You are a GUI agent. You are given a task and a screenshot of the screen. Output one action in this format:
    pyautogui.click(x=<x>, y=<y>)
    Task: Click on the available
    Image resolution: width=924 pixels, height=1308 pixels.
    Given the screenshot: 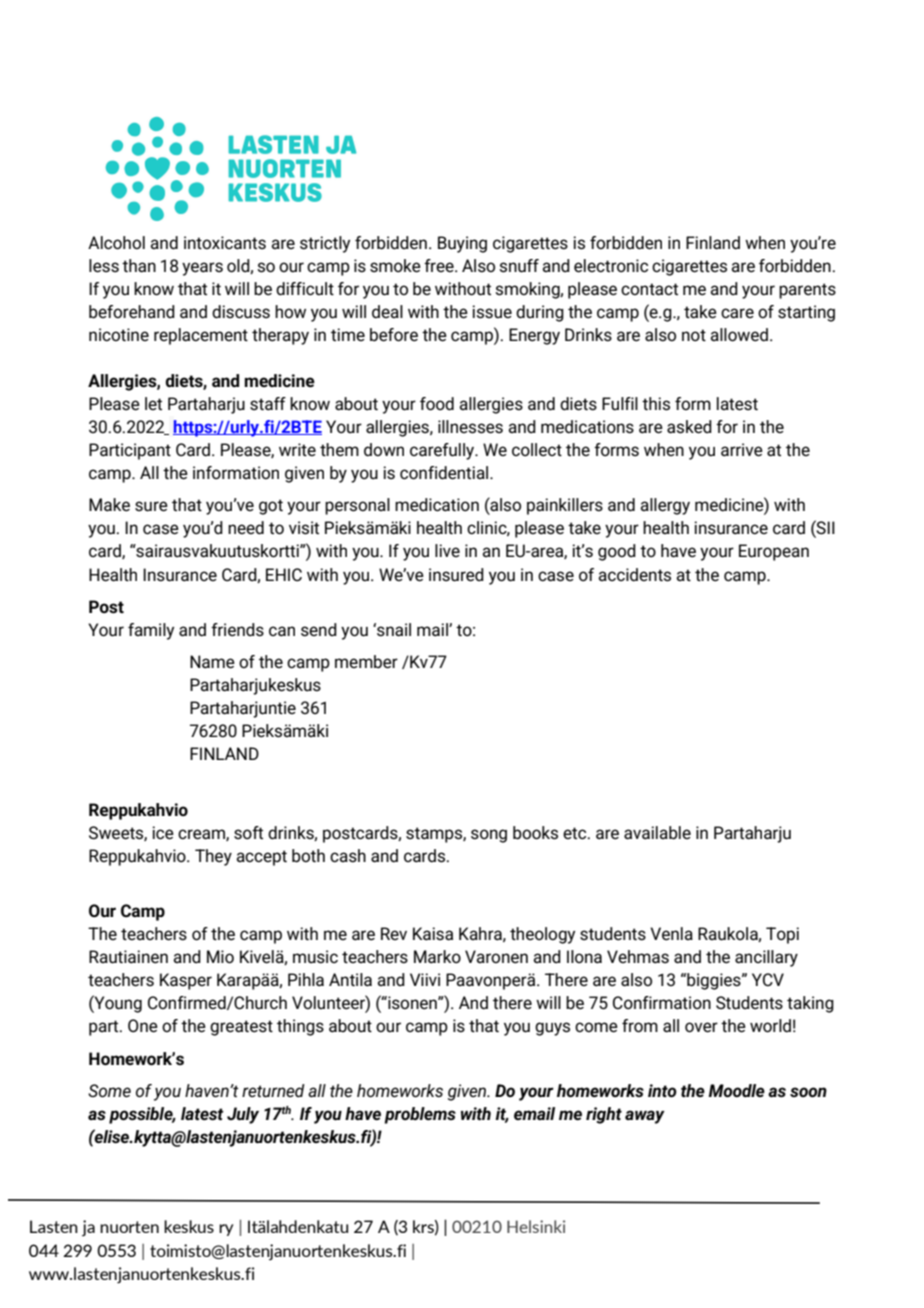 What is the action you would take?
    pyautogui.click(x=657, y=832)
